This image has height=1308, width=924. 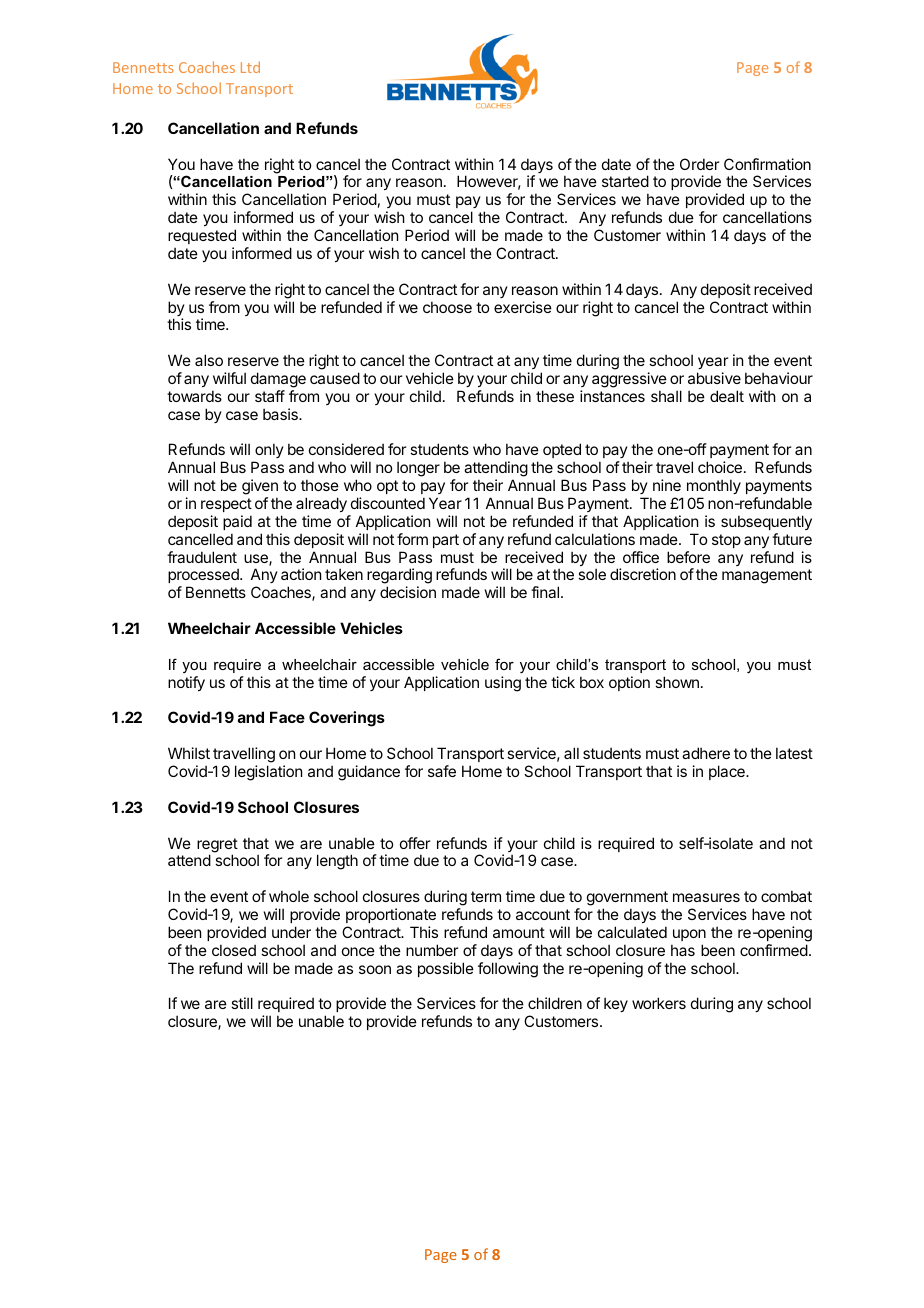 I want to click on part, so click(x=446, y=541).
